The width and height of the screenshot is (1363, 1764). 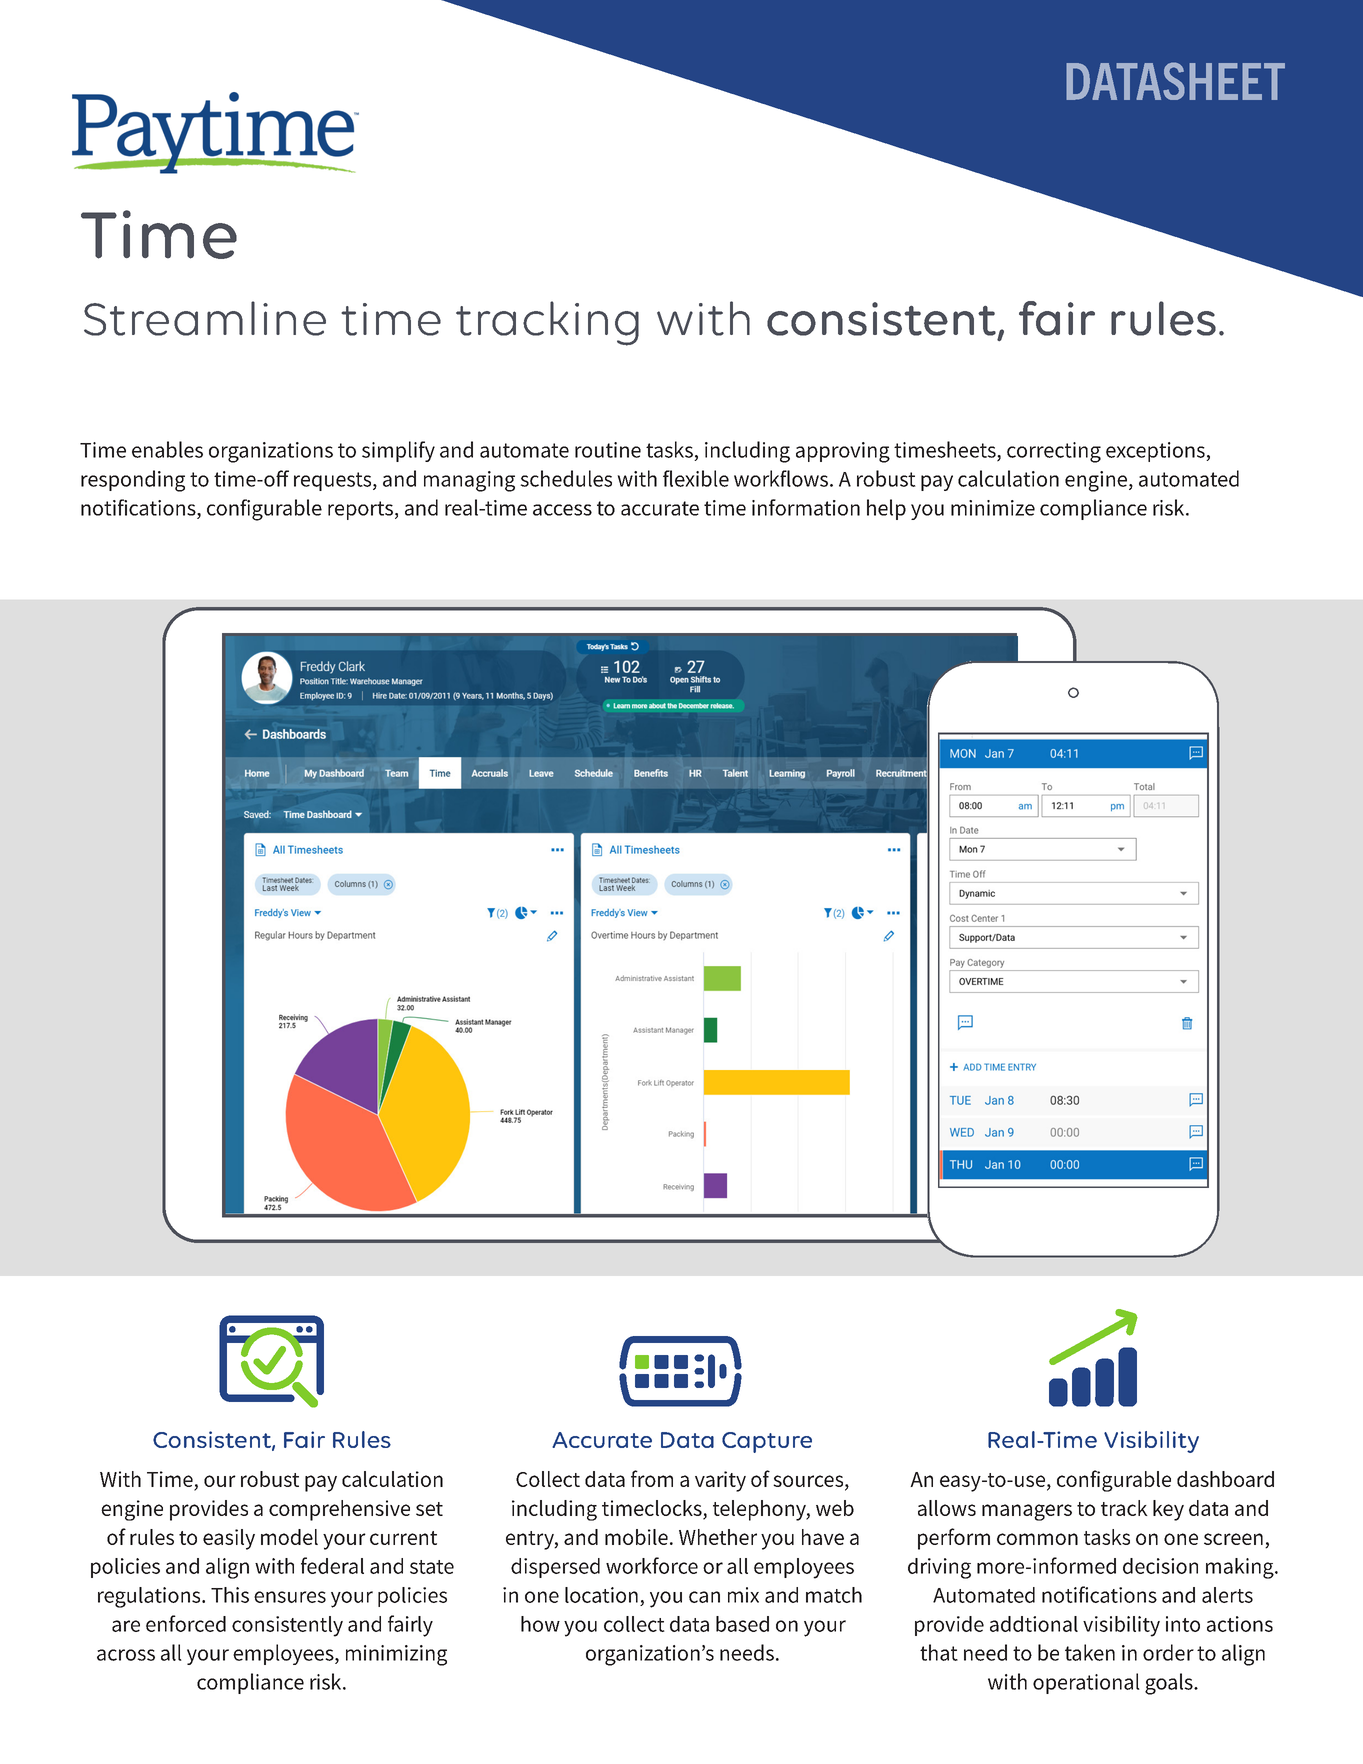 What do you see at coordinates (767, 1442) in the screenshot?
I see `Capture` at bounding box center [767, 1442].
